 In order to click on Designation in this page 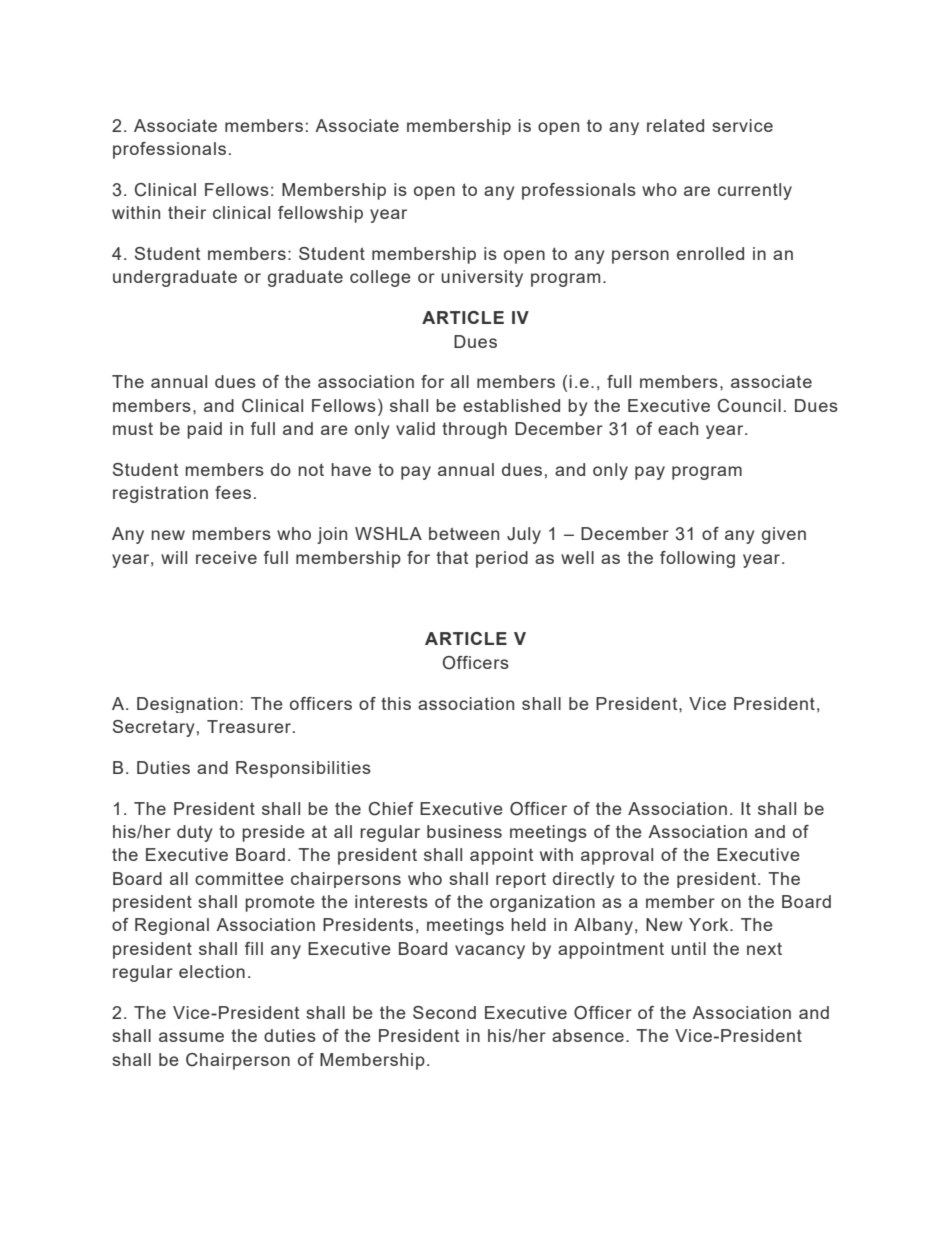, I will do `click(187, 705)`.
